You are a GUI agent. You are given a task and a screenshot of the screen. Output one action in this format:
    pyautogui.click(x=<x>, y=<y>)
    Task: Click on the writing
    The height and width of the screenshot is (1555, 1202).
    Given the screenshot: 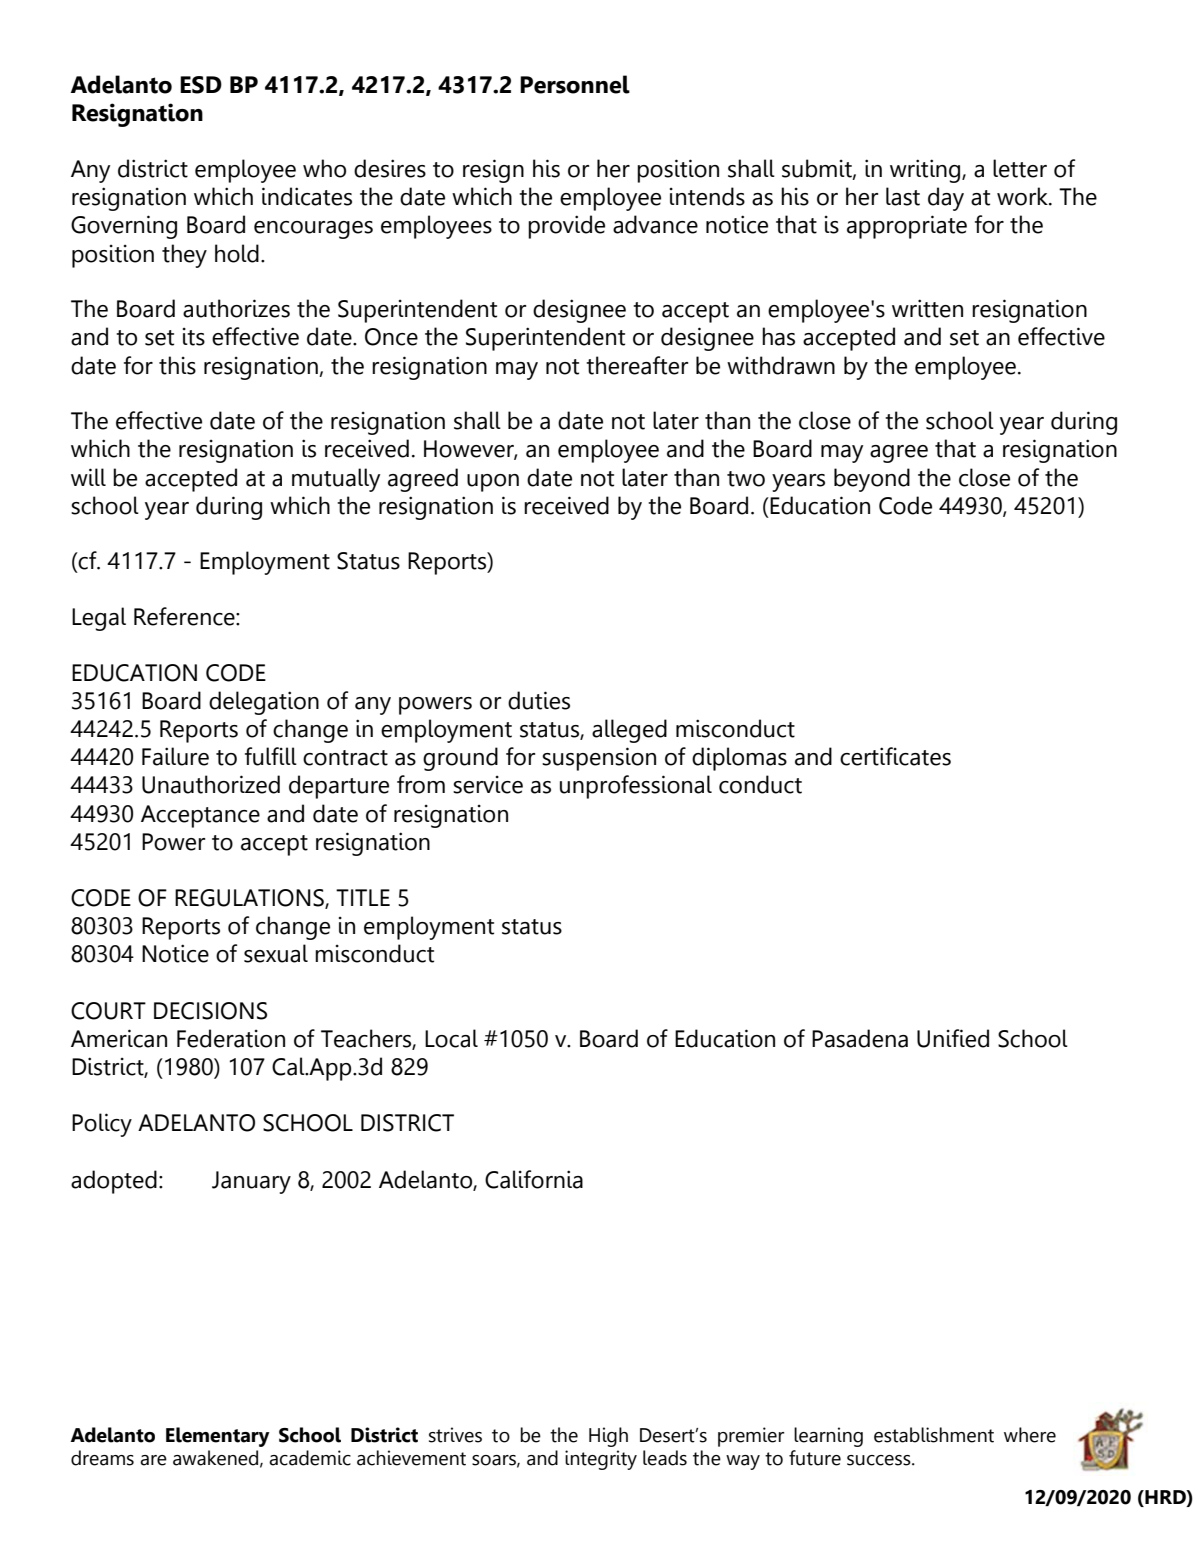 What is the action you would take?
    pyautogui.click(x=926, y=171)
